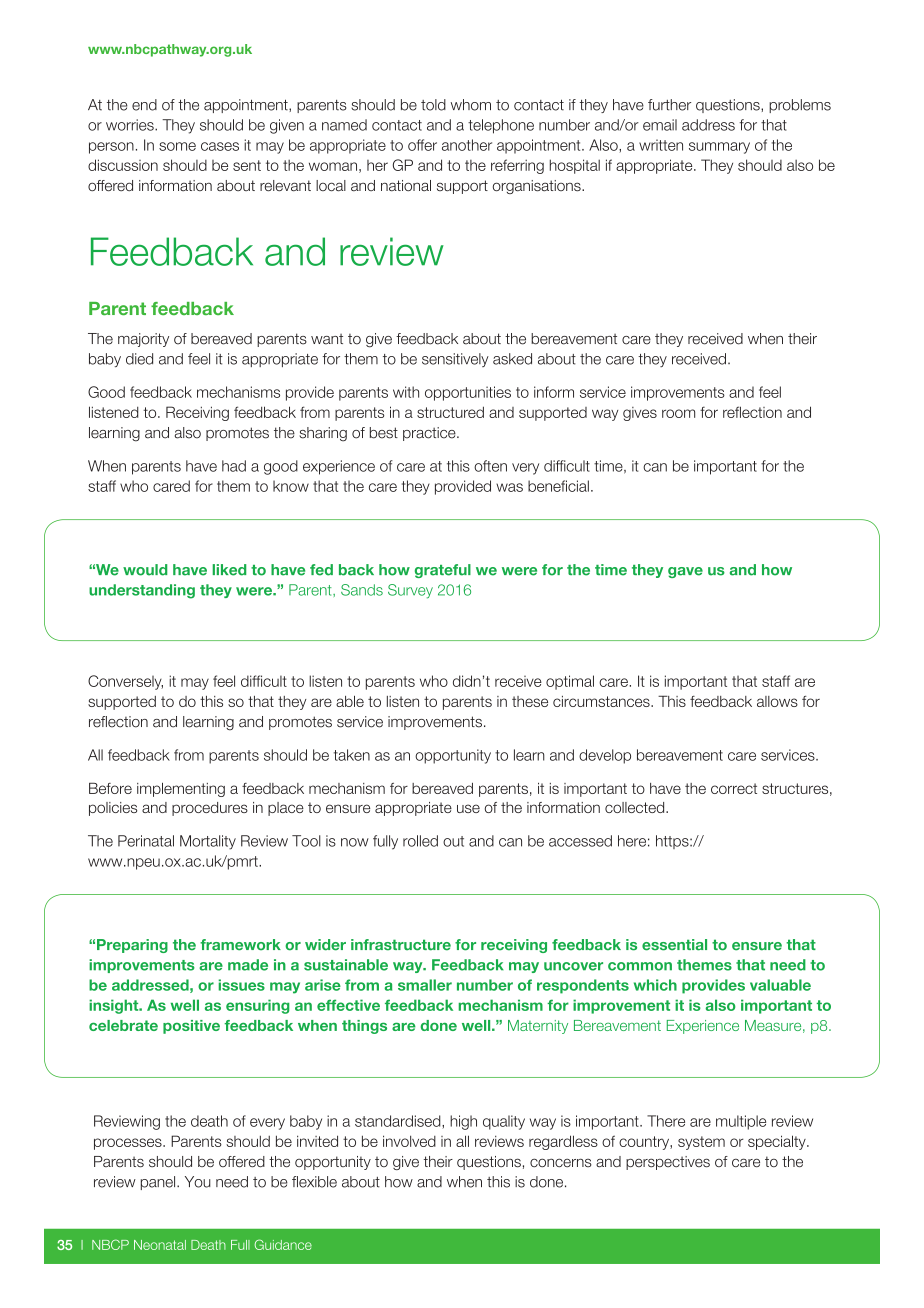 The height and width of the screenshot is (1308, 924). Describe the element at coordinates (125, 682) in the screenshot. I see `Conversely` at that location.
